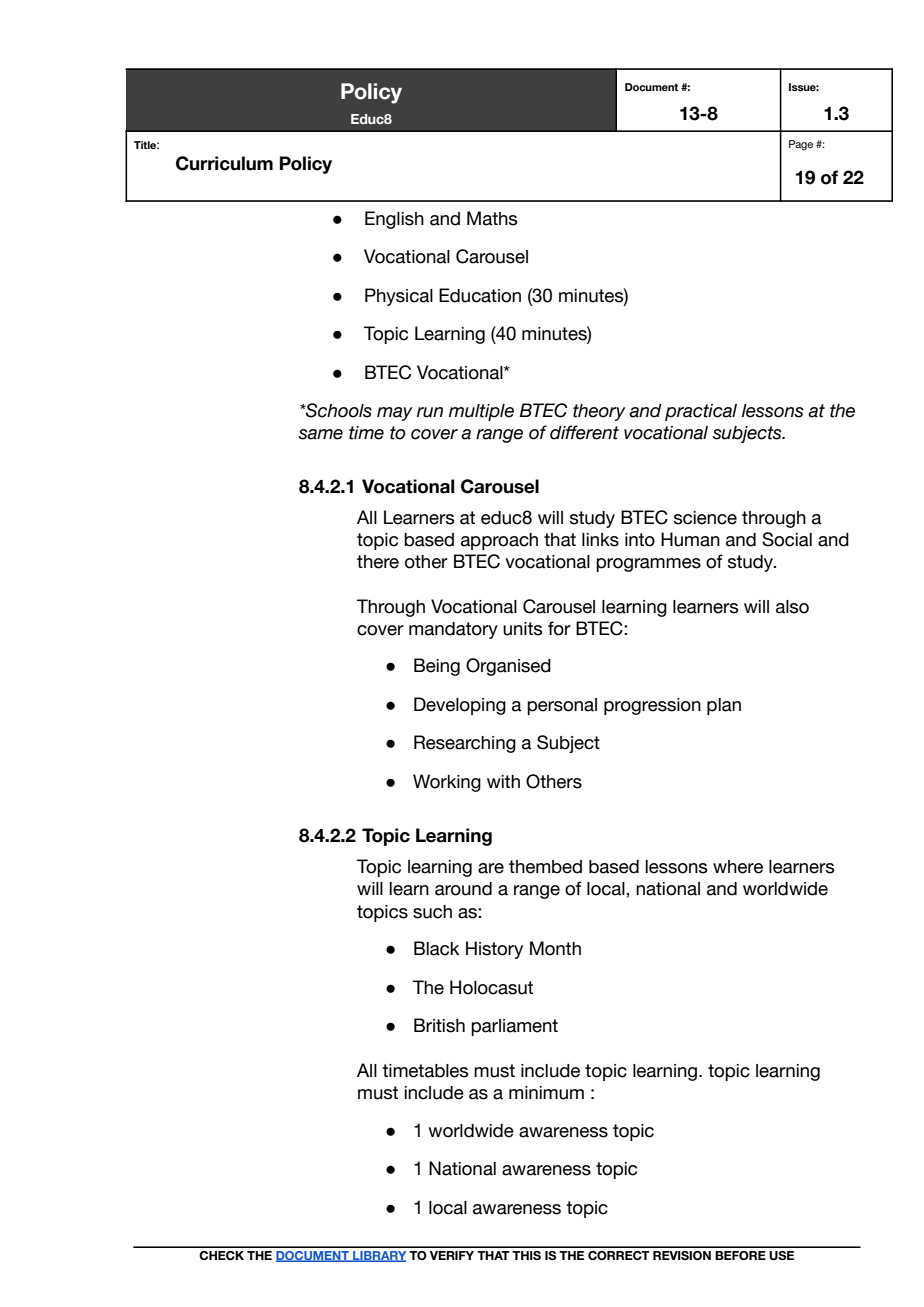  What do you see at coordinates (738, 867) in the document?
I see `where` at bounding box center [738, 867].
